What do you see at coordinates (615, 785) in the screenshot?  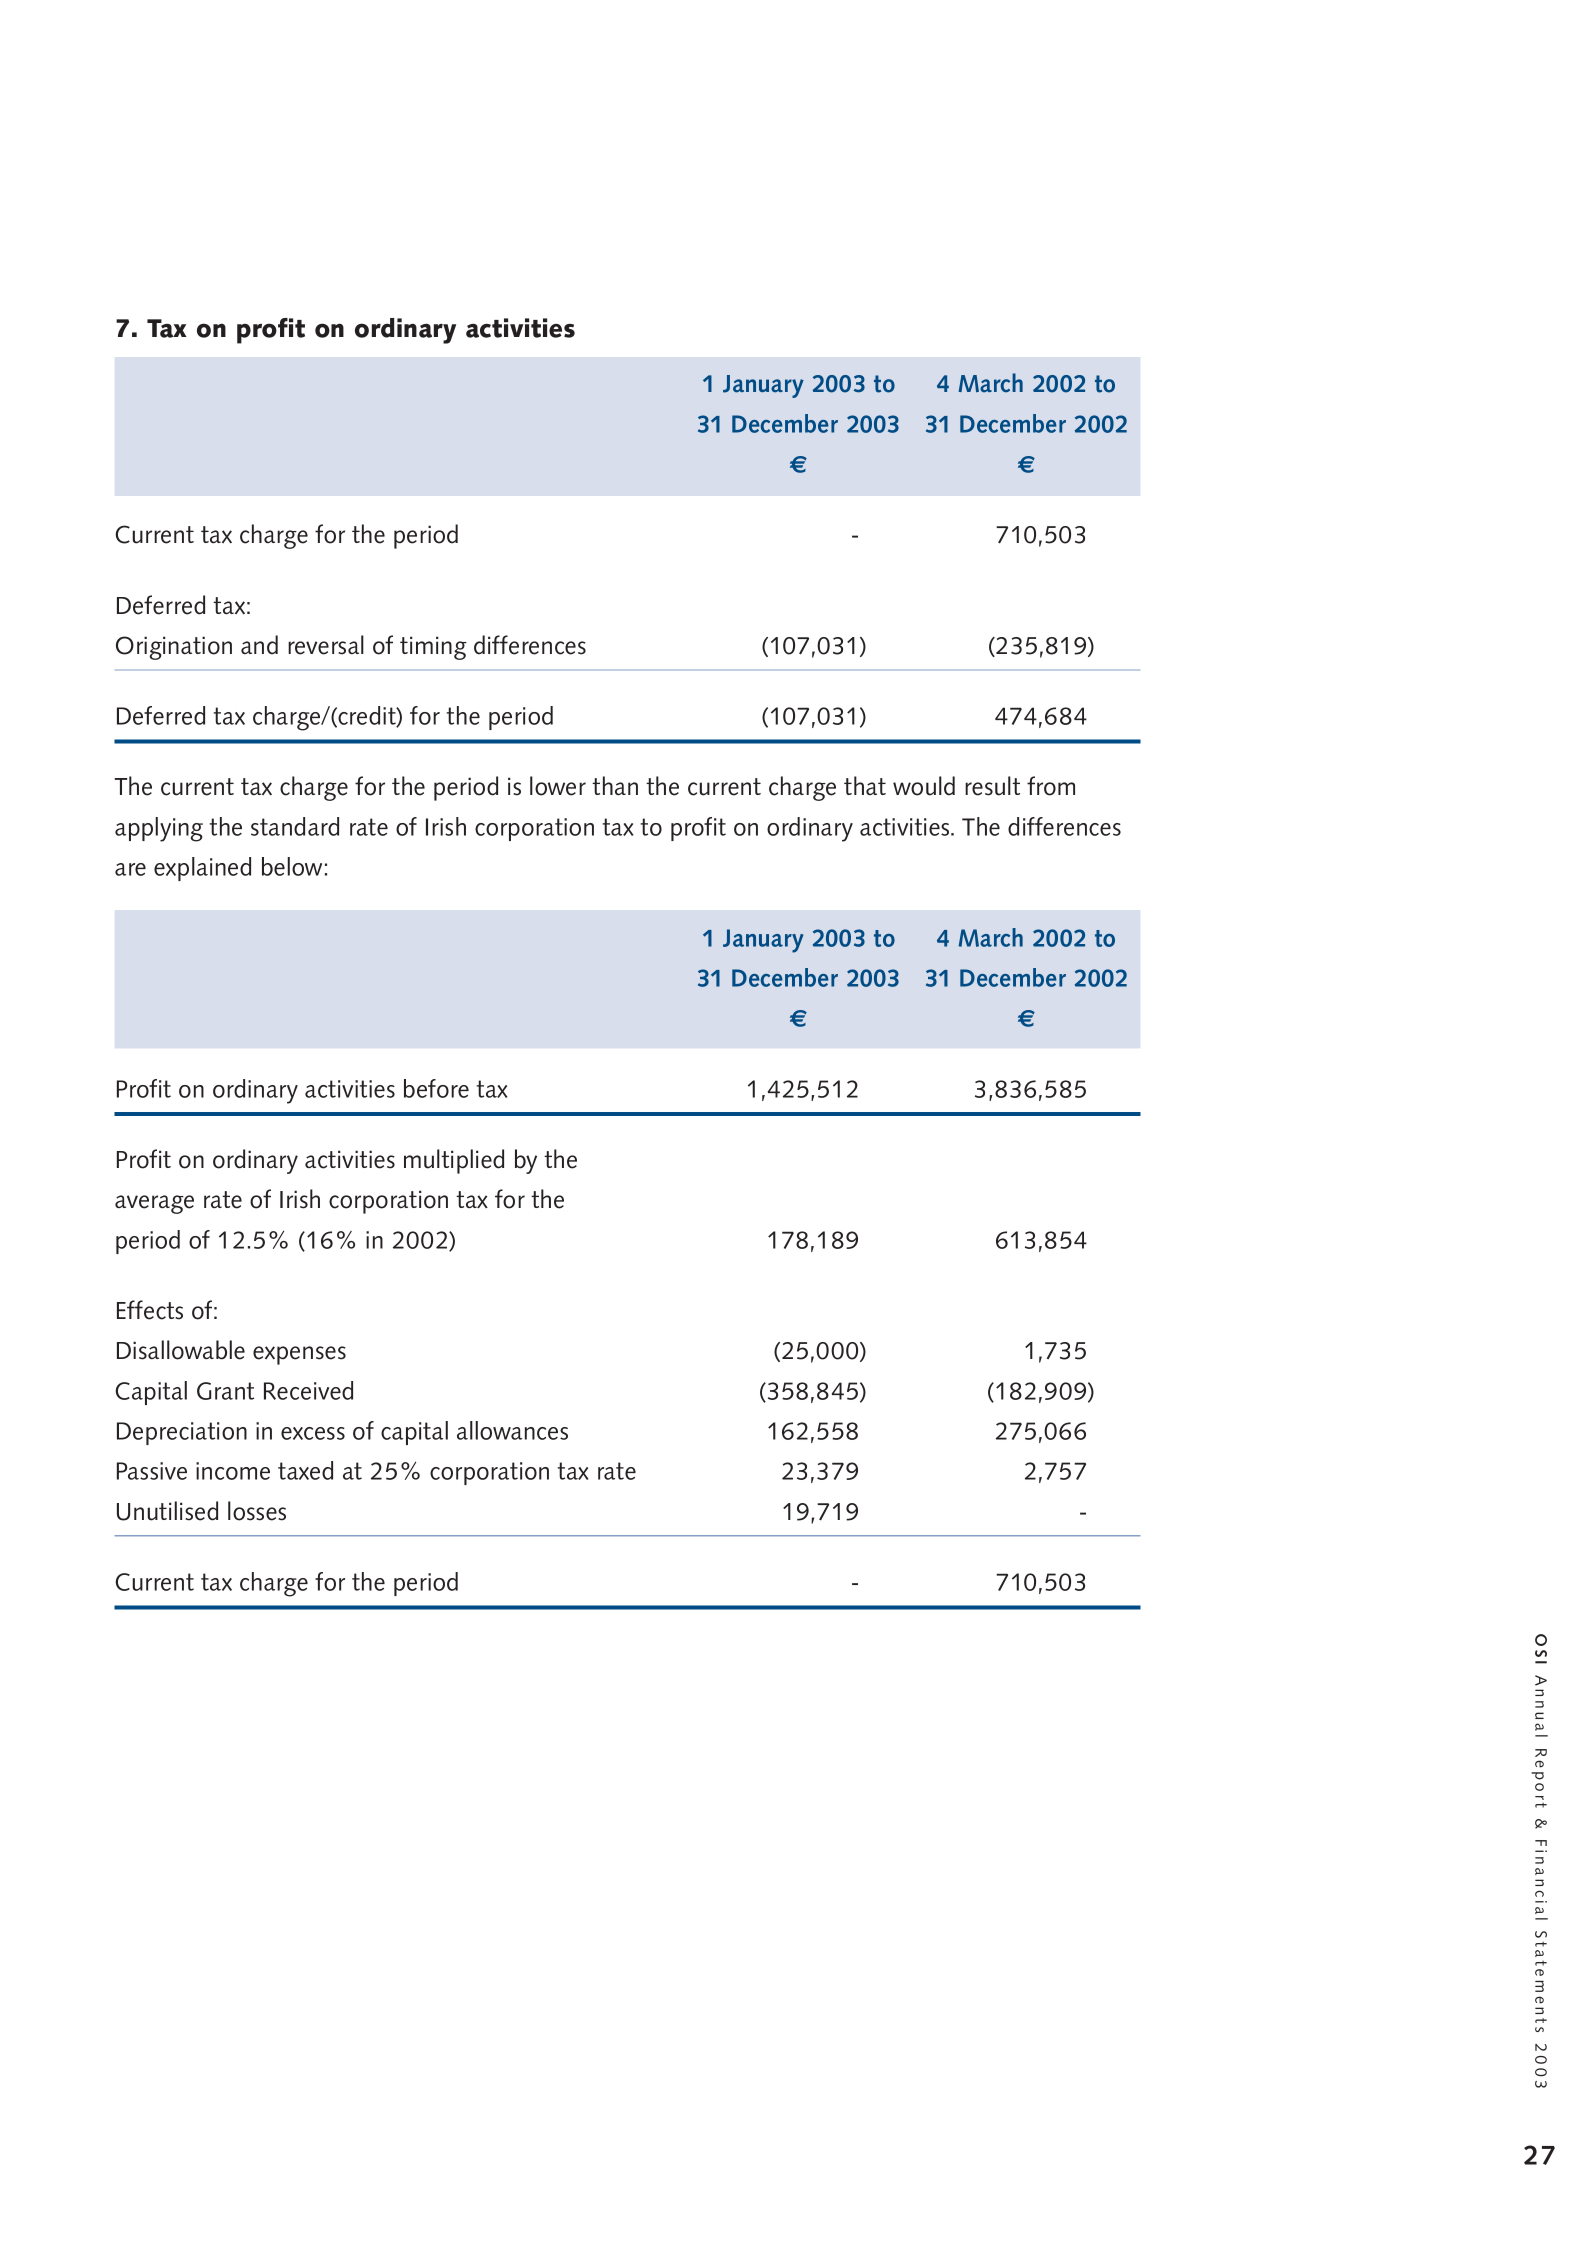 I see `than` at bounding box center [615, 785].
